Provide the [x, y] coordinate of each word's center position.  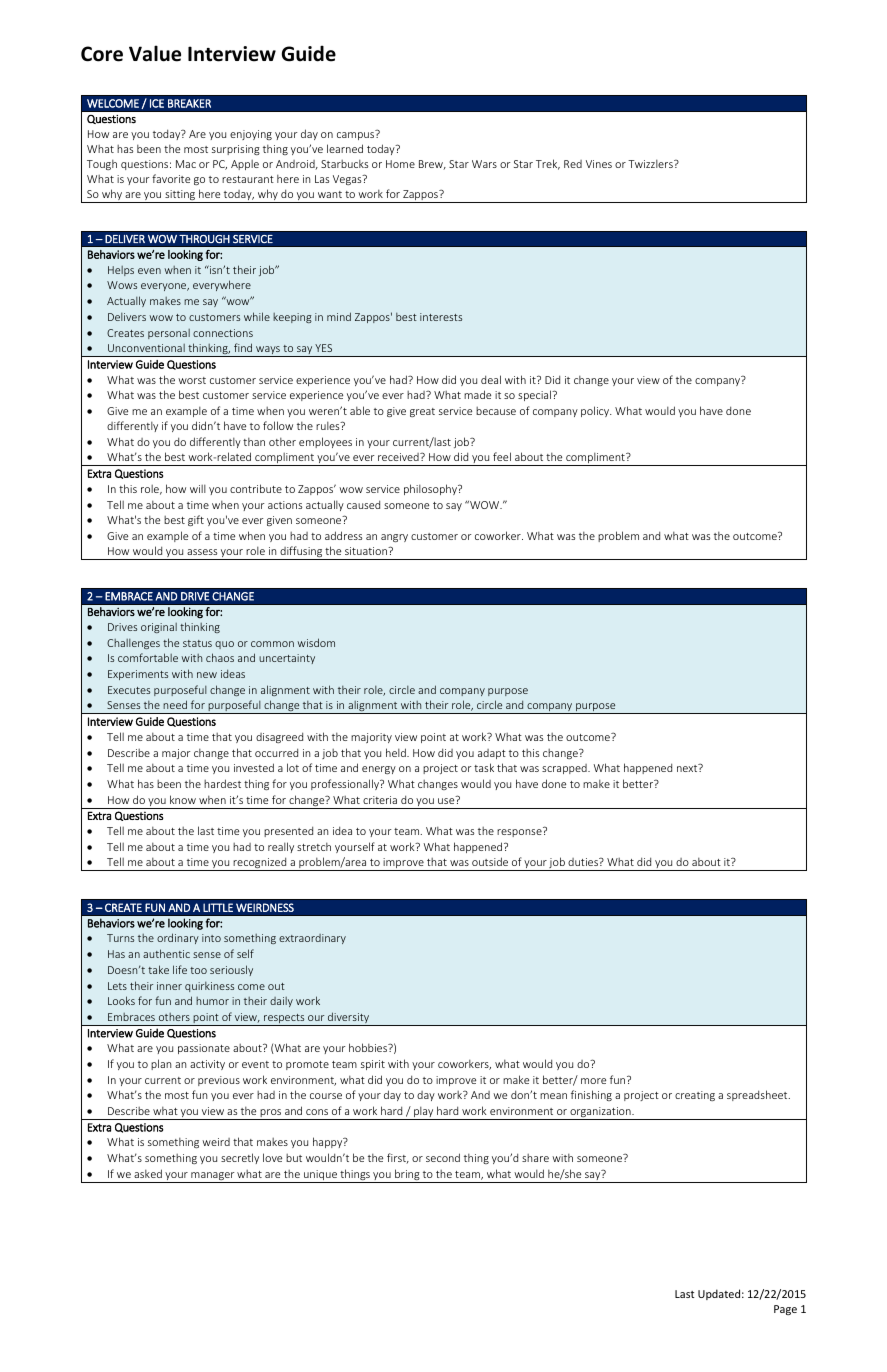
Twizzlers [651, 163]
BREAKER [189, 103]
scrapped [565, 769]
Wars [484, 164]
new [207, 675]
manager [212, 1177]
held [397, 752]
